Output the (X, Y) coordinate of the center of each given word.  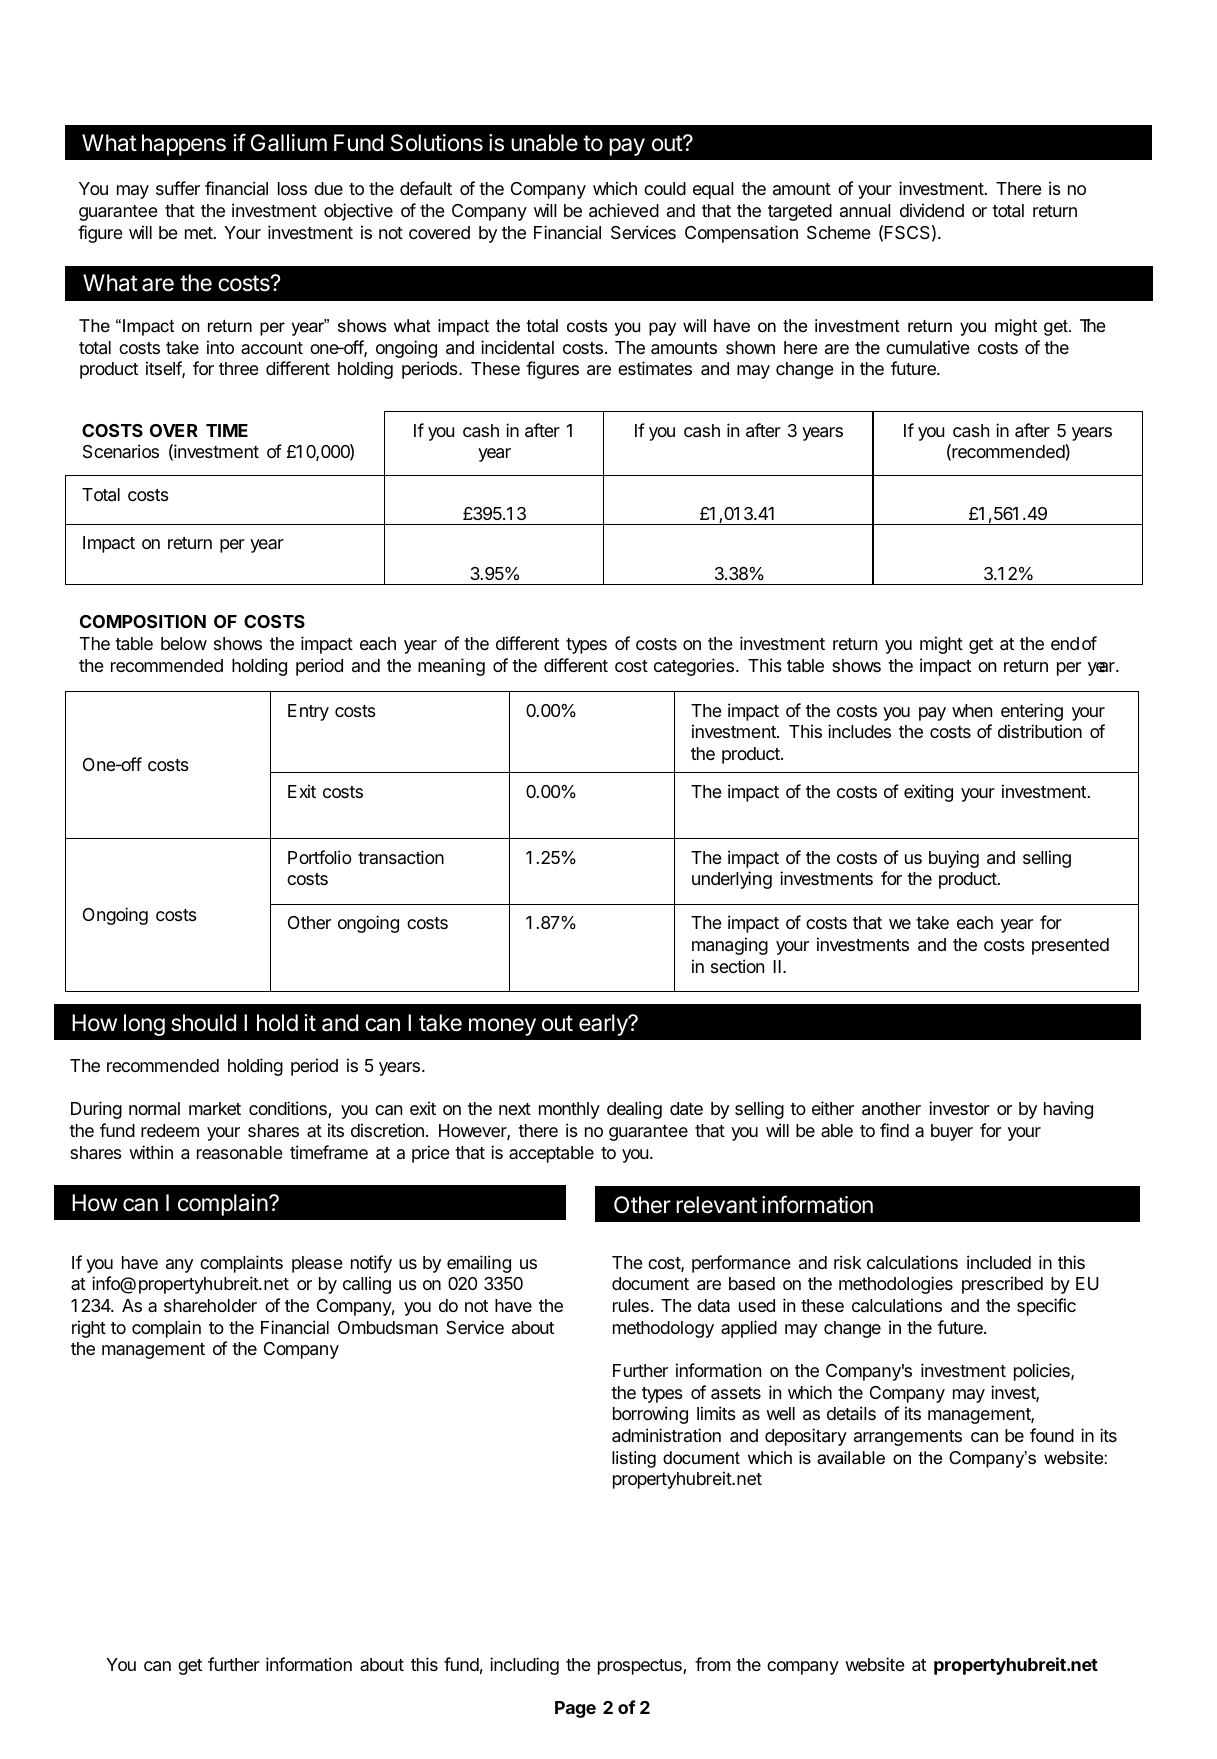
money (502, 1027)
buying (954, 859)
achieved (624, 210)
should (203, 1023)
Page (575, 1709)
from (713, 1664)
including (524, 1666)
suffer (178, 188)
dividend (932, 210)
